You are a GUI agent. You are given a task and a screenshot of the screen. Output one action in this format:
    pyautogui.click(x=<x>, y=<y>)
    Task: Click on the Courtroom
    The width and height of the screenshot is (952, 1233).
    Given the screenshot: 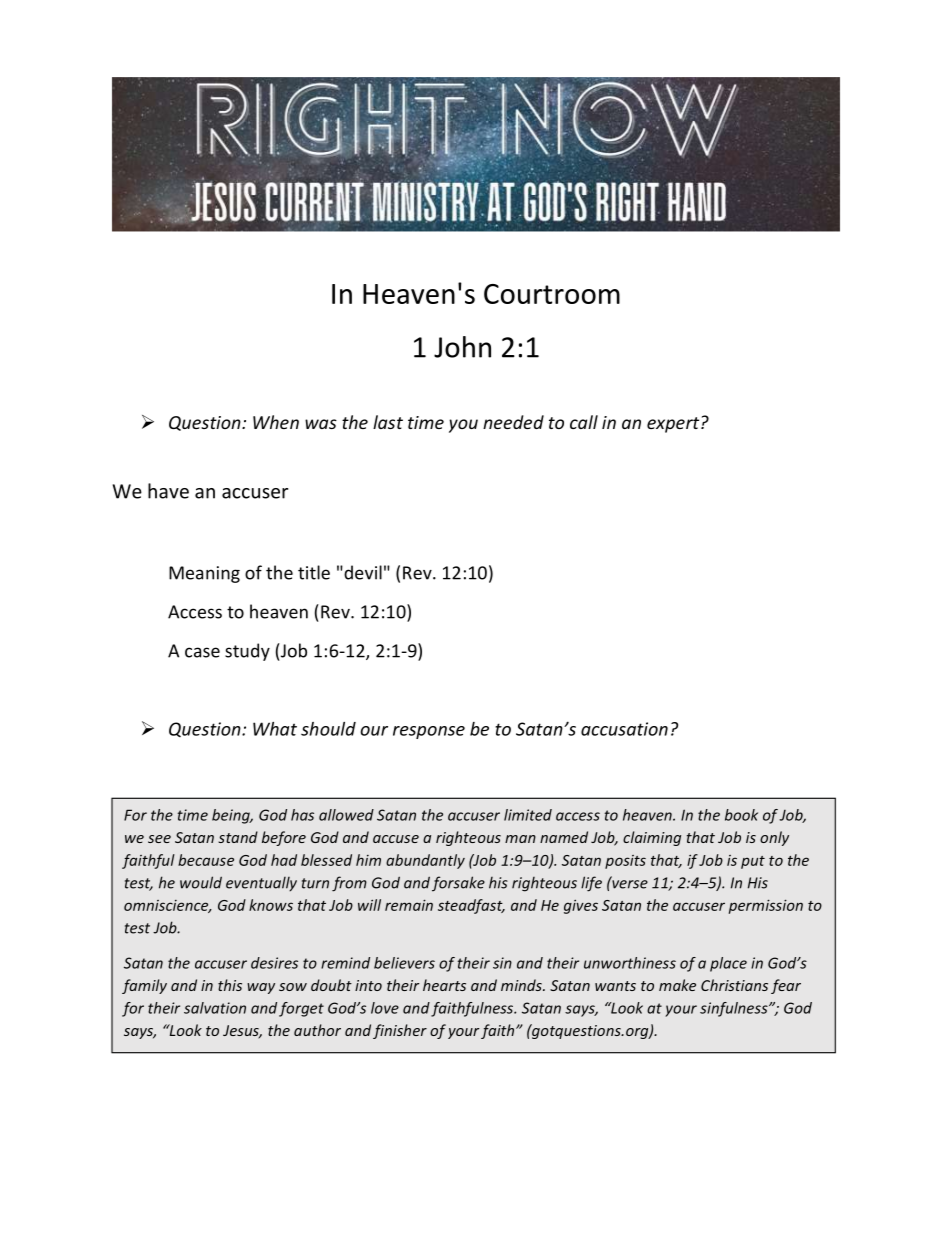 What is the action you would take?
    pyautogui.click(x=552, y=294)
